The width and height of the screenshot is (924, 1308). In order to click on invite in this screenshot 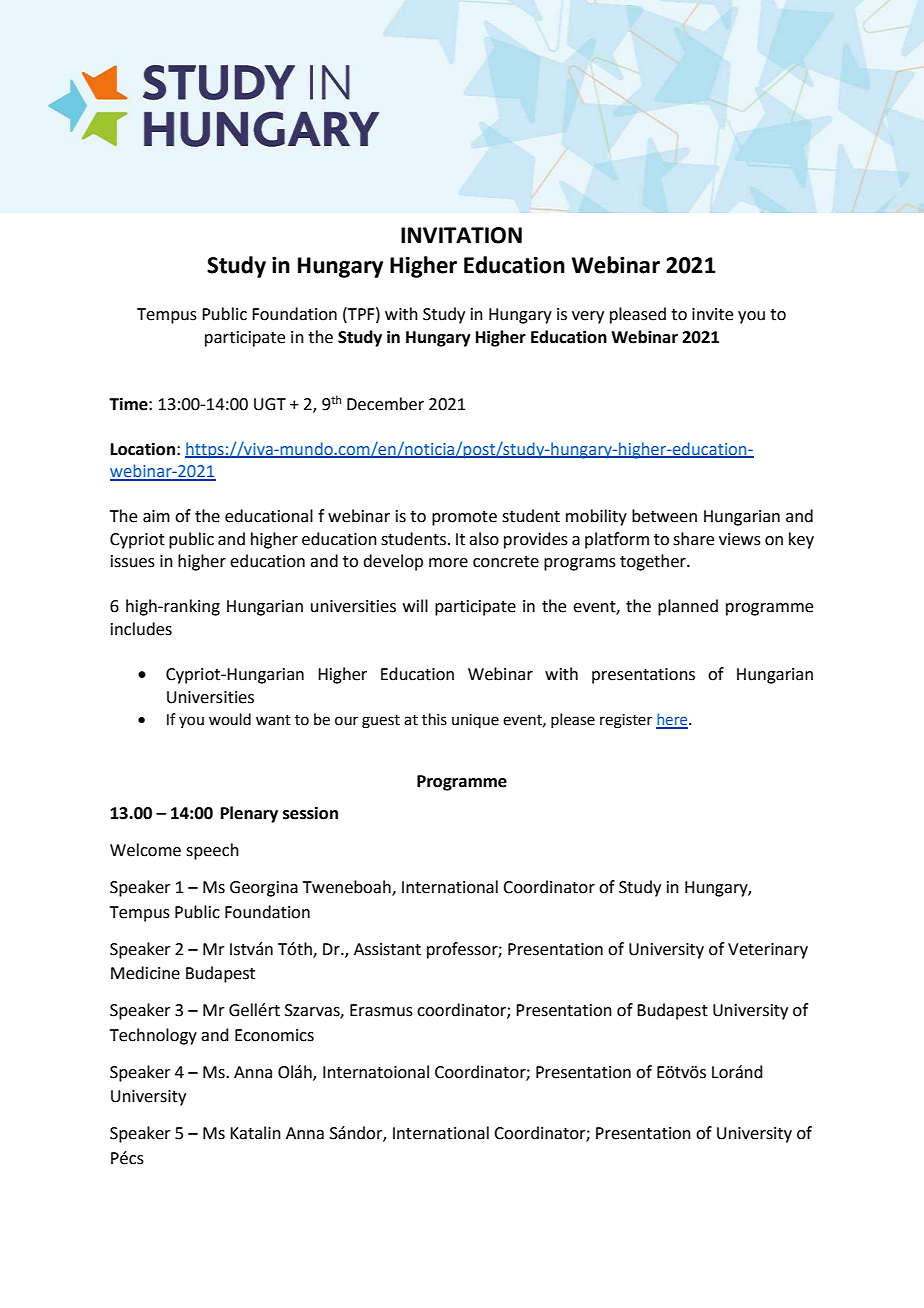, I will do `click(712, 314)`.
